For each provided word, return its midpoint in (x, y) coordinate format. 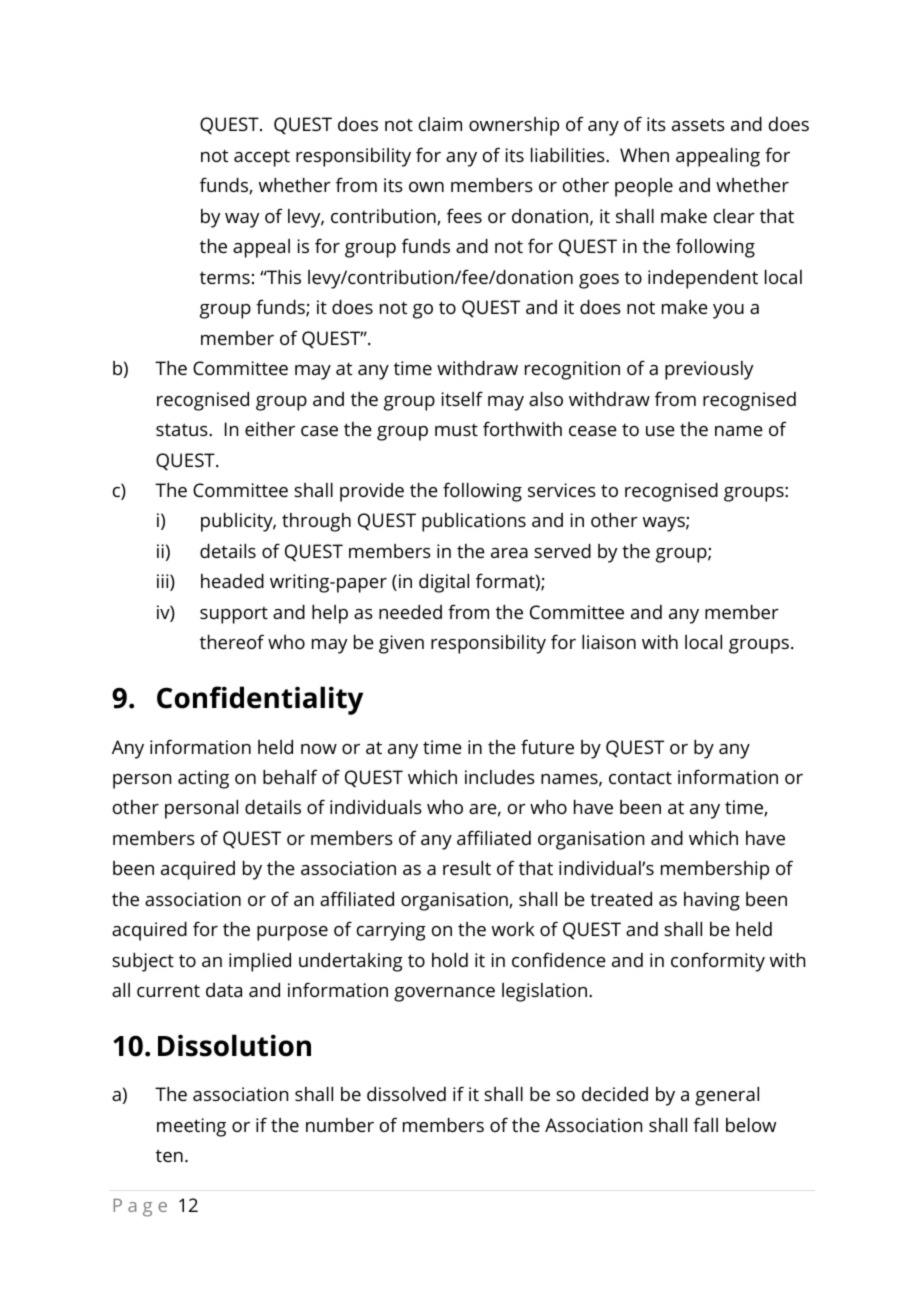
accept (262, 158)
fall (705, 1124)
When (644, 155)
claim (440, 124)
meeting (191, 1127)
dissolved (406, 1094)
